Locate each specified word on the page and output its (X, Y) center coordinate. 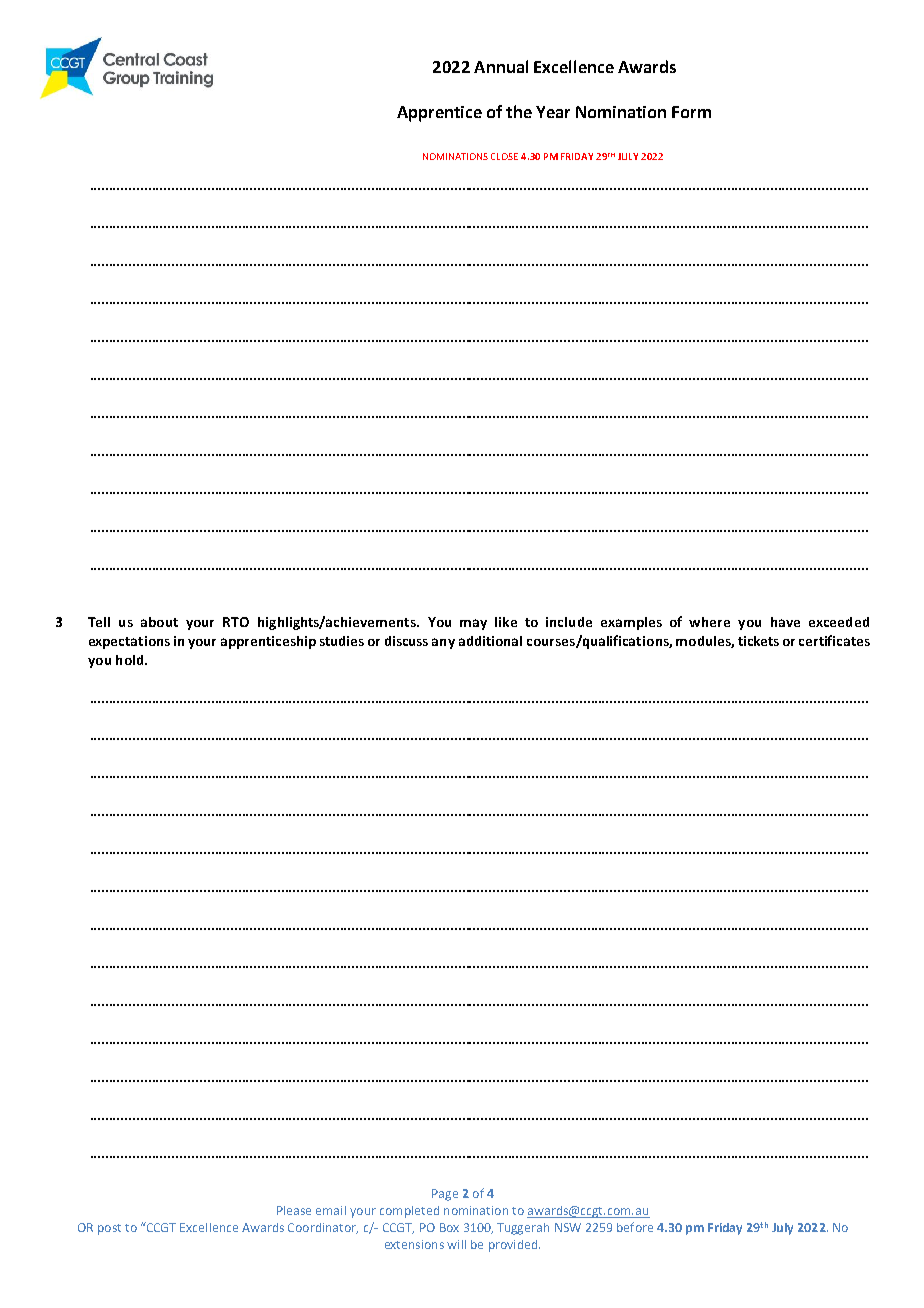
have (785, 622)
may (473, 624)
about (159, 622)
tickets (758, 641)
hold (131, 660)
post (109, 1229)
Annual (501, 66)
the (519, 111)
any (443, 643)
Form (691, 112)
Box (449, 1227)
